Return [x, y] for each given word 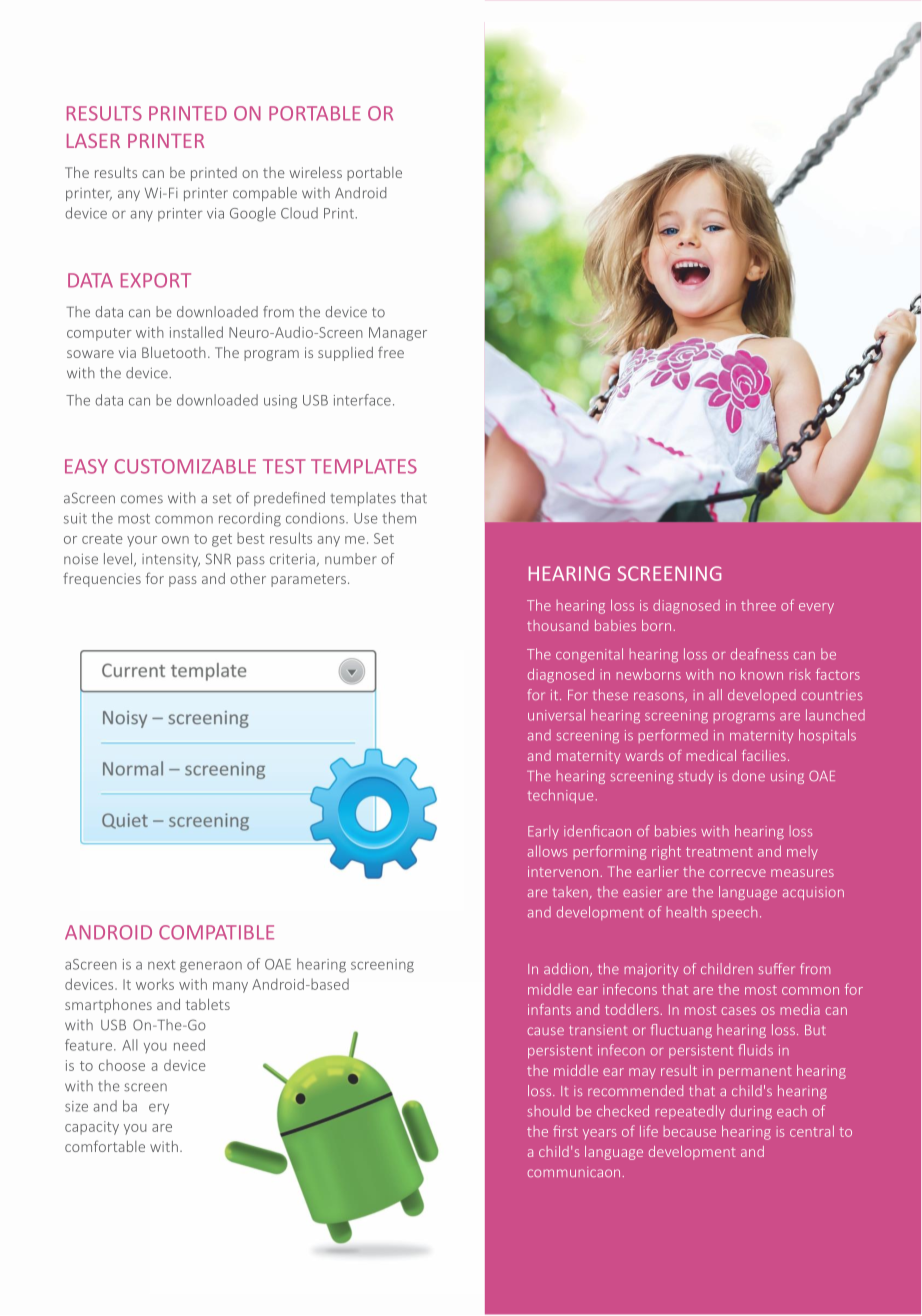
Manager [398, 334]
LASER [93, 140]
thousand [557, 625]
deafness [759, 654]
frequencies [102, 579]
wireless [315, 172]
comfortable [105, 1146]
